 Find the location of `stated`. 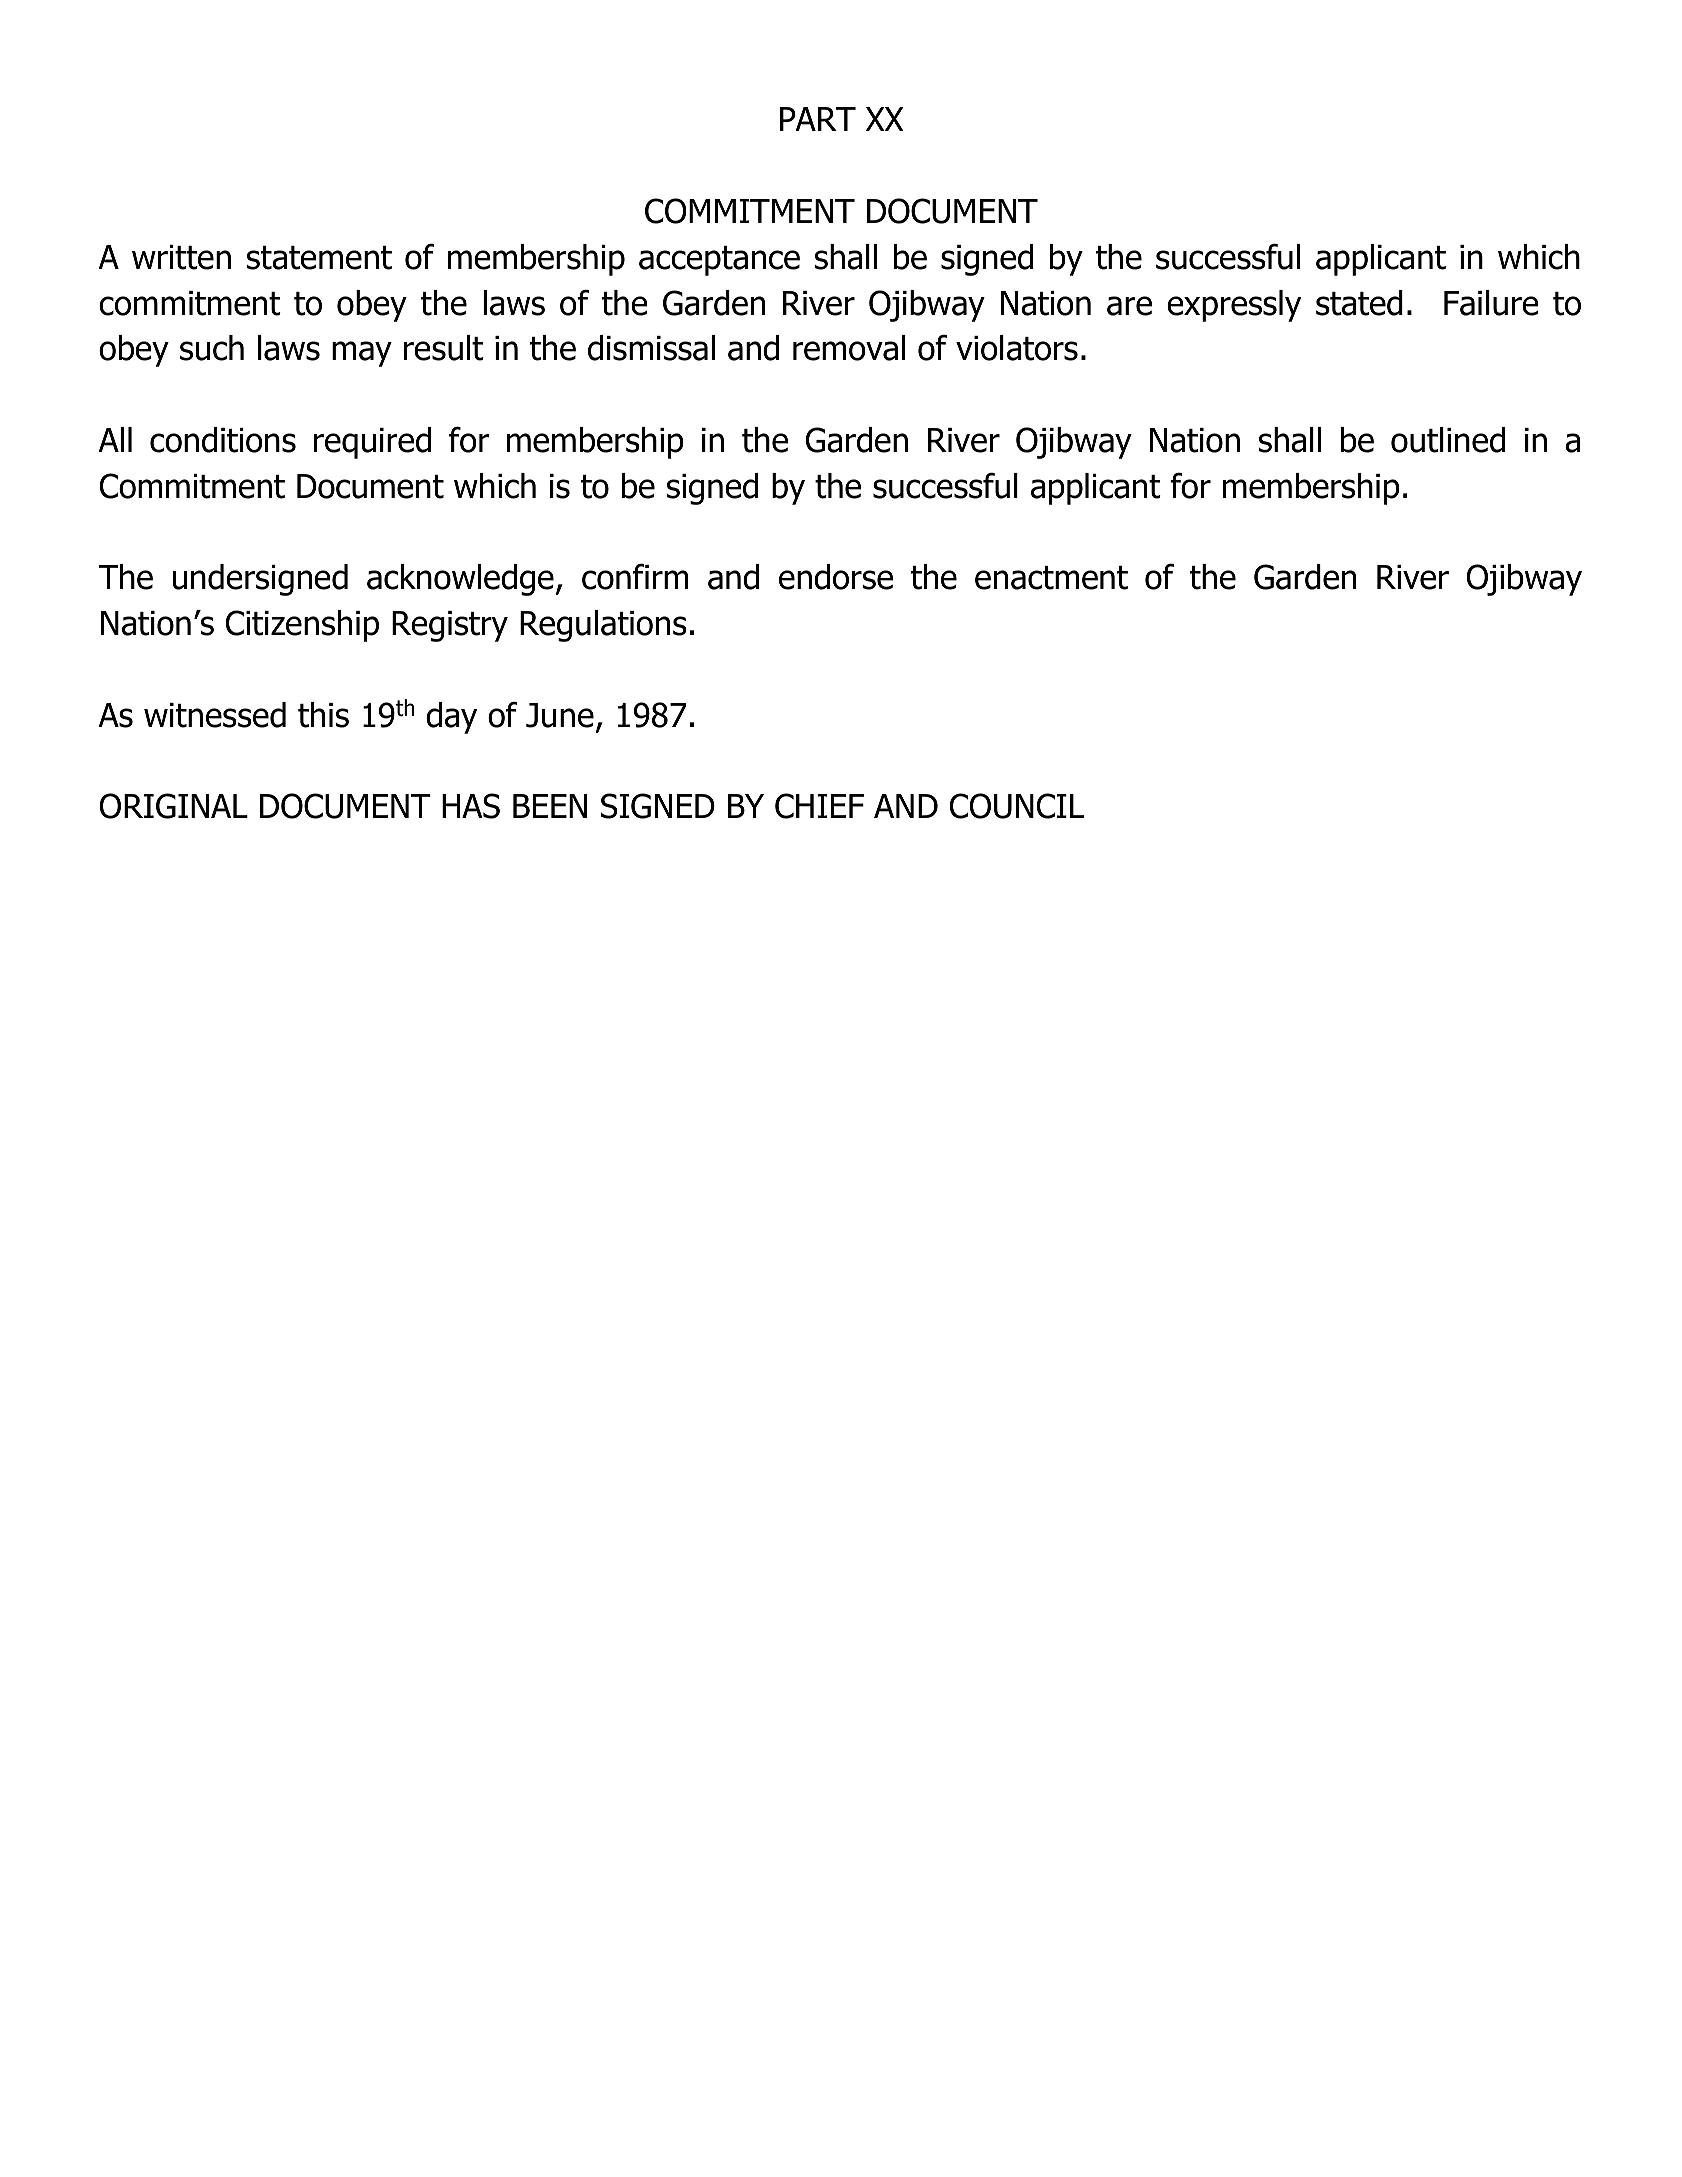

stated is located at coordinates (1359, 303).
